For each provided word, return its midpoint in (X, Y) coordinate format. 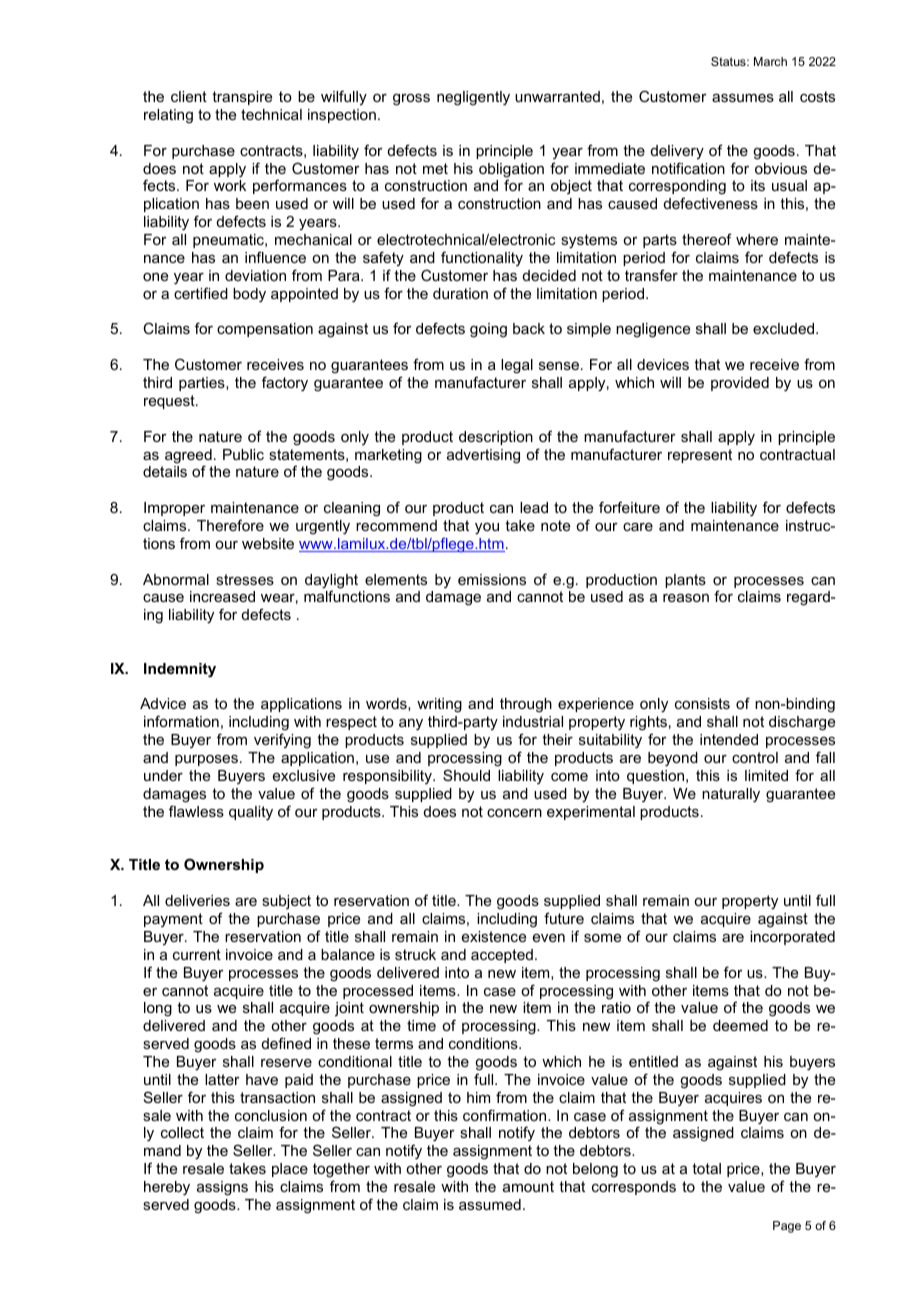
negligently (473, 98)
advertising (483, 456)
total (706, 1168)
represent (700, 456)
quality (251, 813)
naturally (731, 795)
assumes (743, 98)
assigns (222, 1188)
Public (243, 454)
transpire (242, 98)
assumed (490, 1204)
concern (514, 813)
